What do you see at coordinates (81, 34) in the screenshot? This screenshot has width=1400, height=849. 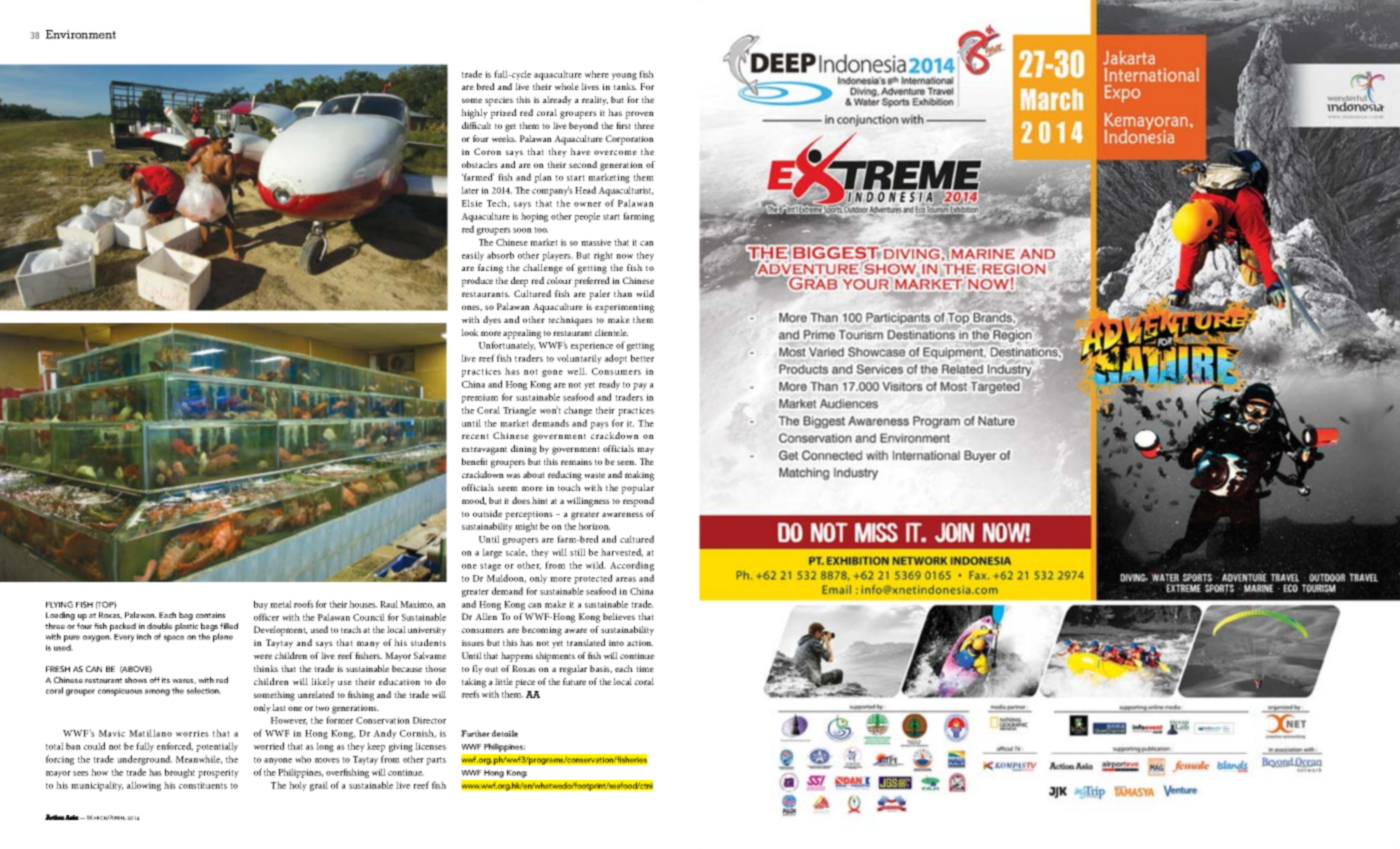 I see `Environment` at bounding box center [81, 34].
